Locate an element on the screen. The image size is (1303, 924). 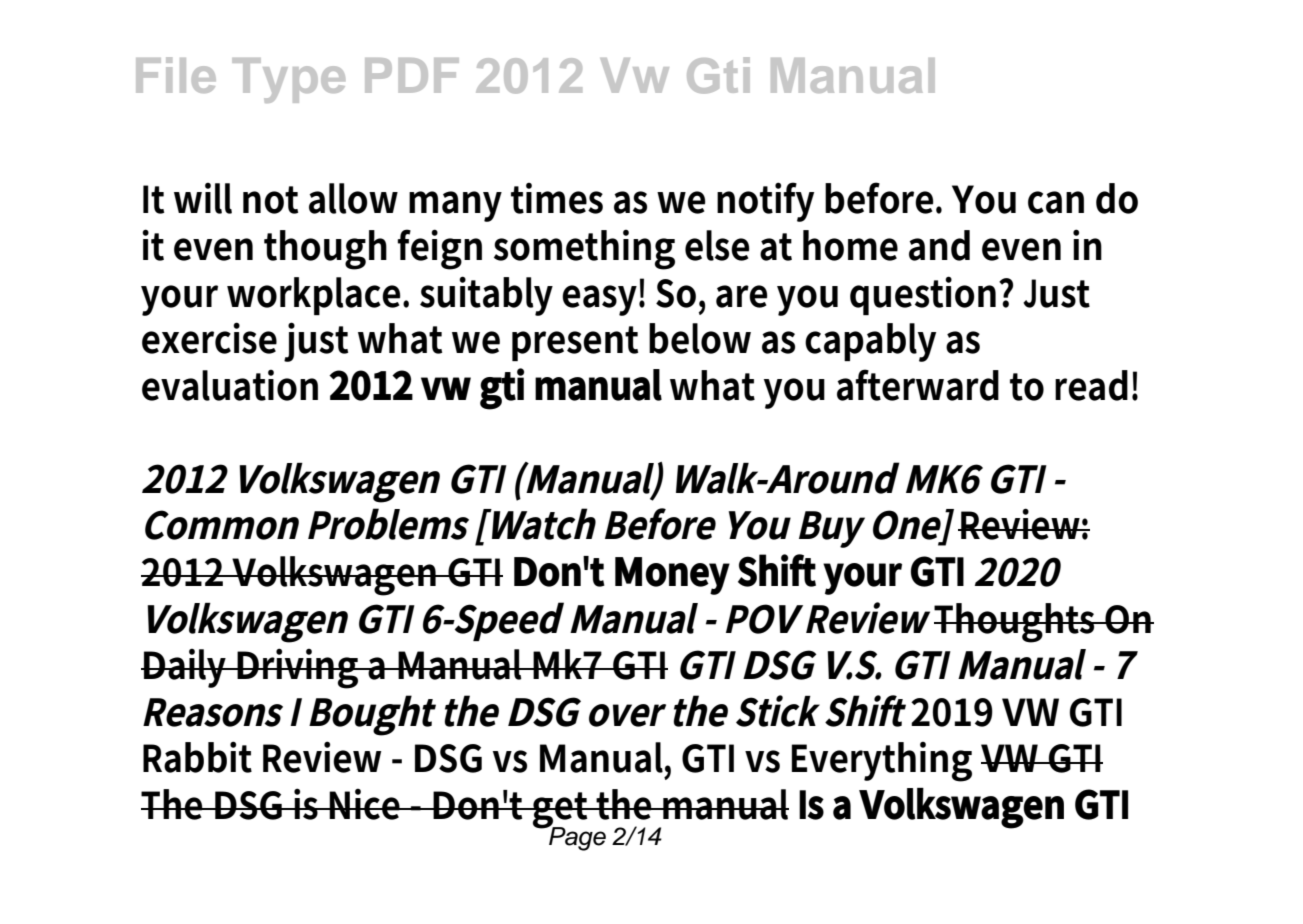
afterward is located at coordinates (918, 385).
